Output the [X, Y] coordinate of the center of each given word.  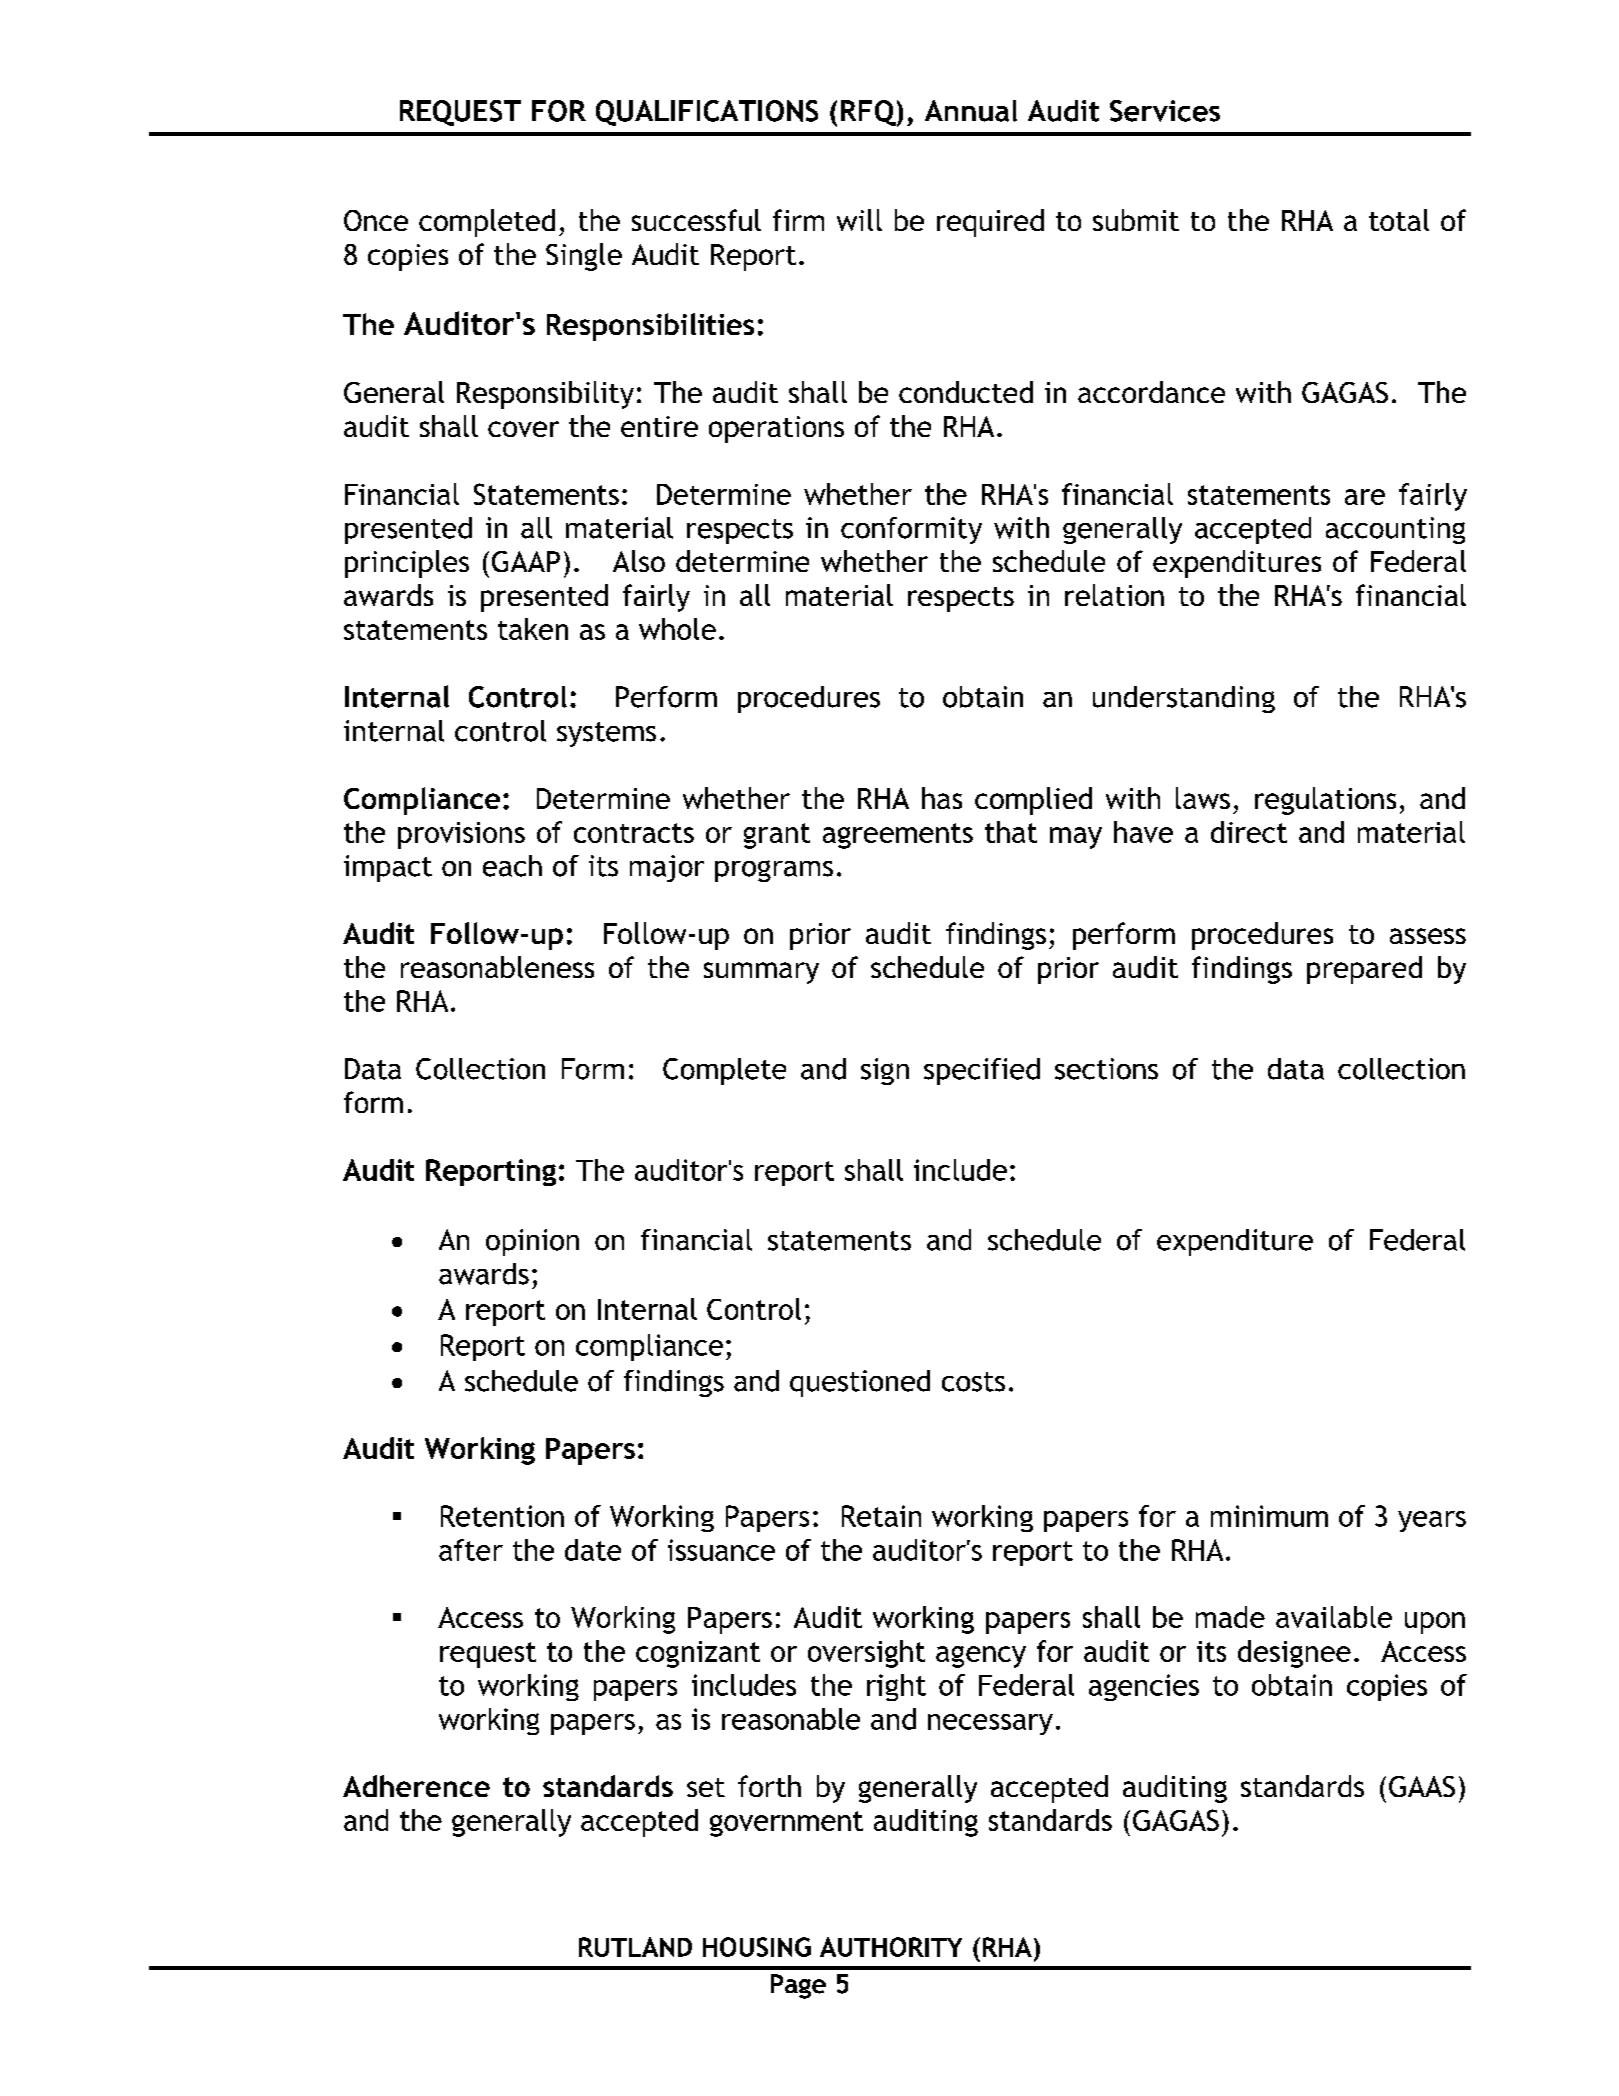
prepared [1364, 970]
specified [982, 1071]
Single [584, 257]
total [1399, 220]
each [512, 866]
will [859, 220]
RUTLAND [635, 1947]
